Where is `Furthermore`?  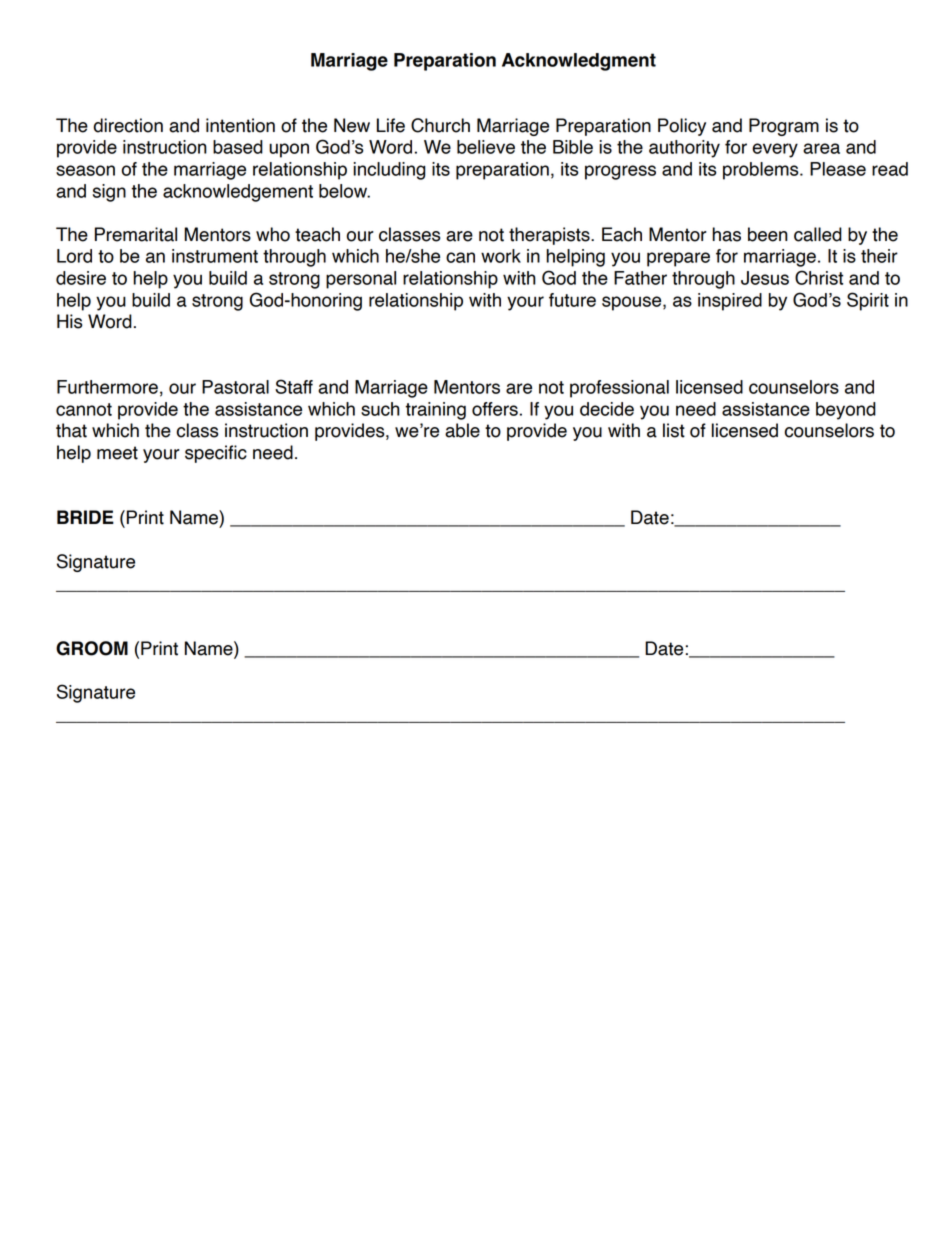
Furthermore is located at coordinates (107, 387).
